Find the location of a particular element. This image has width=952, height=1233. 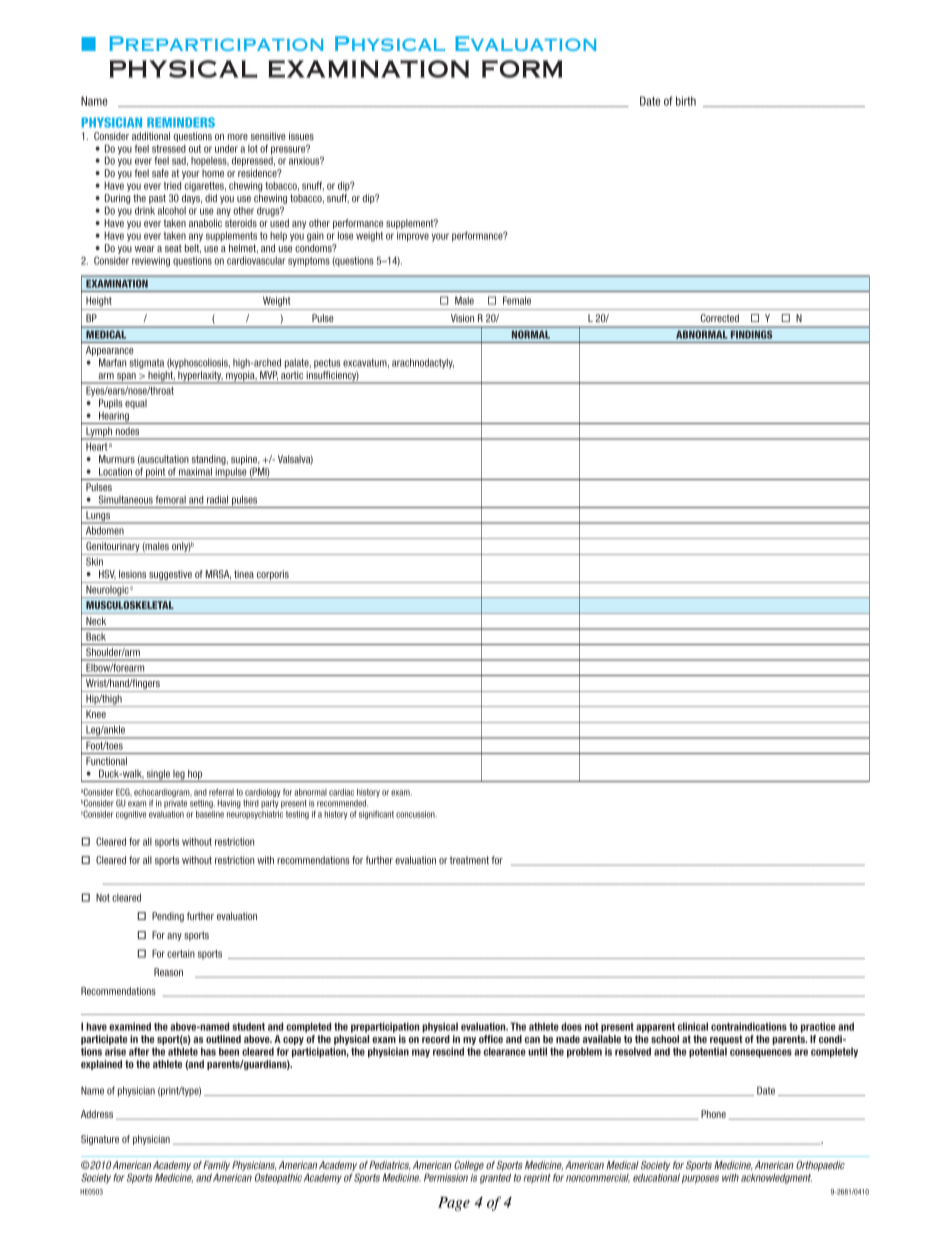

improve is located at coordinates (413, 236).
